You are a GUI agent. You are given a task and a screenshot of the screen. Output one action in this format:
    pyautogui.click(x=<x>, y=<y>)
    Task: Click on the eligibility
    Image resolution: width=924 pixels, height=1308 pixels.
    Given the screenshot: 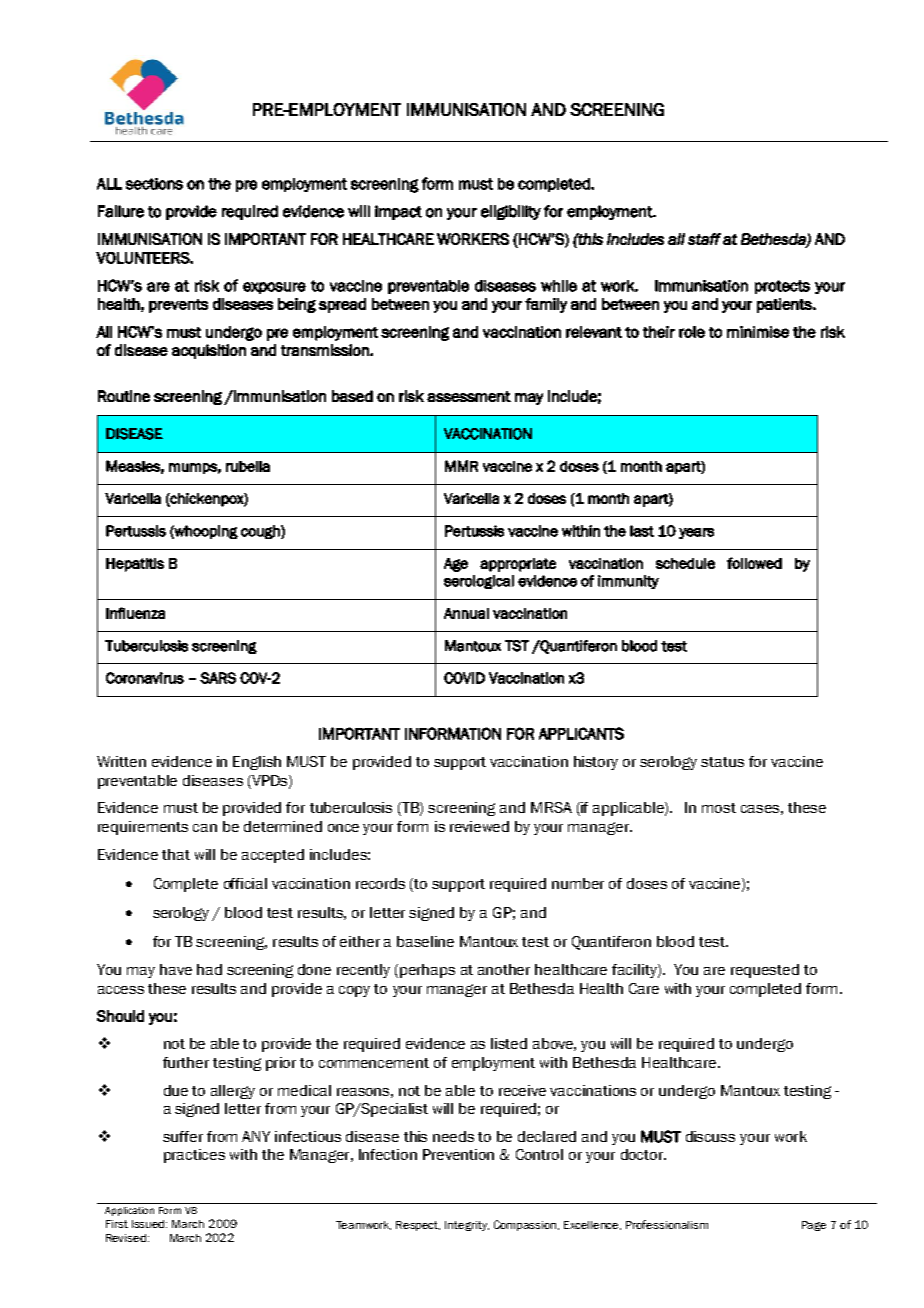 What is the action you would take?
    pyautogui.click(x=511, y=212)
